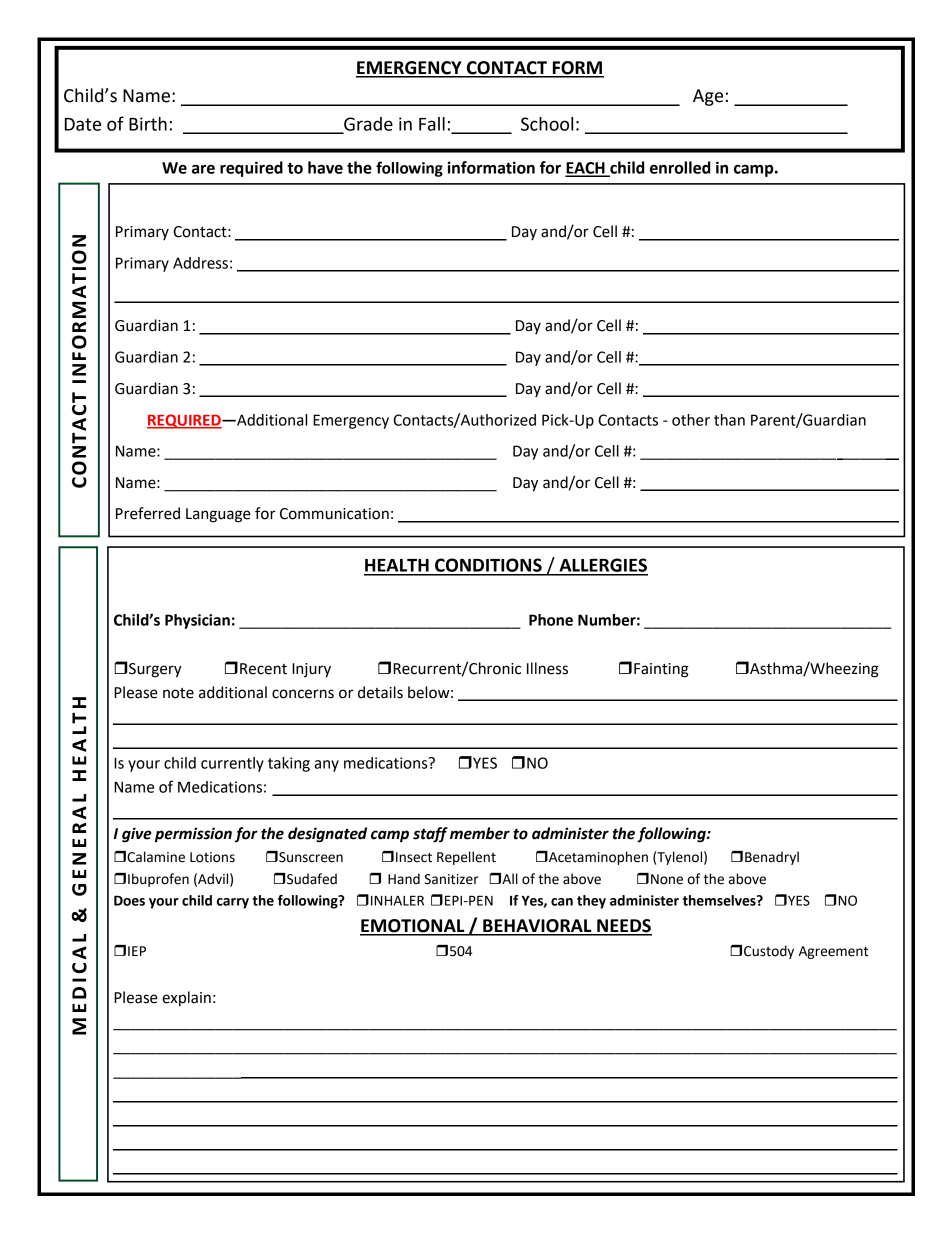  Describe the element at coordinates (432, 124) in the screenshot. I see `Fall` at that location.
